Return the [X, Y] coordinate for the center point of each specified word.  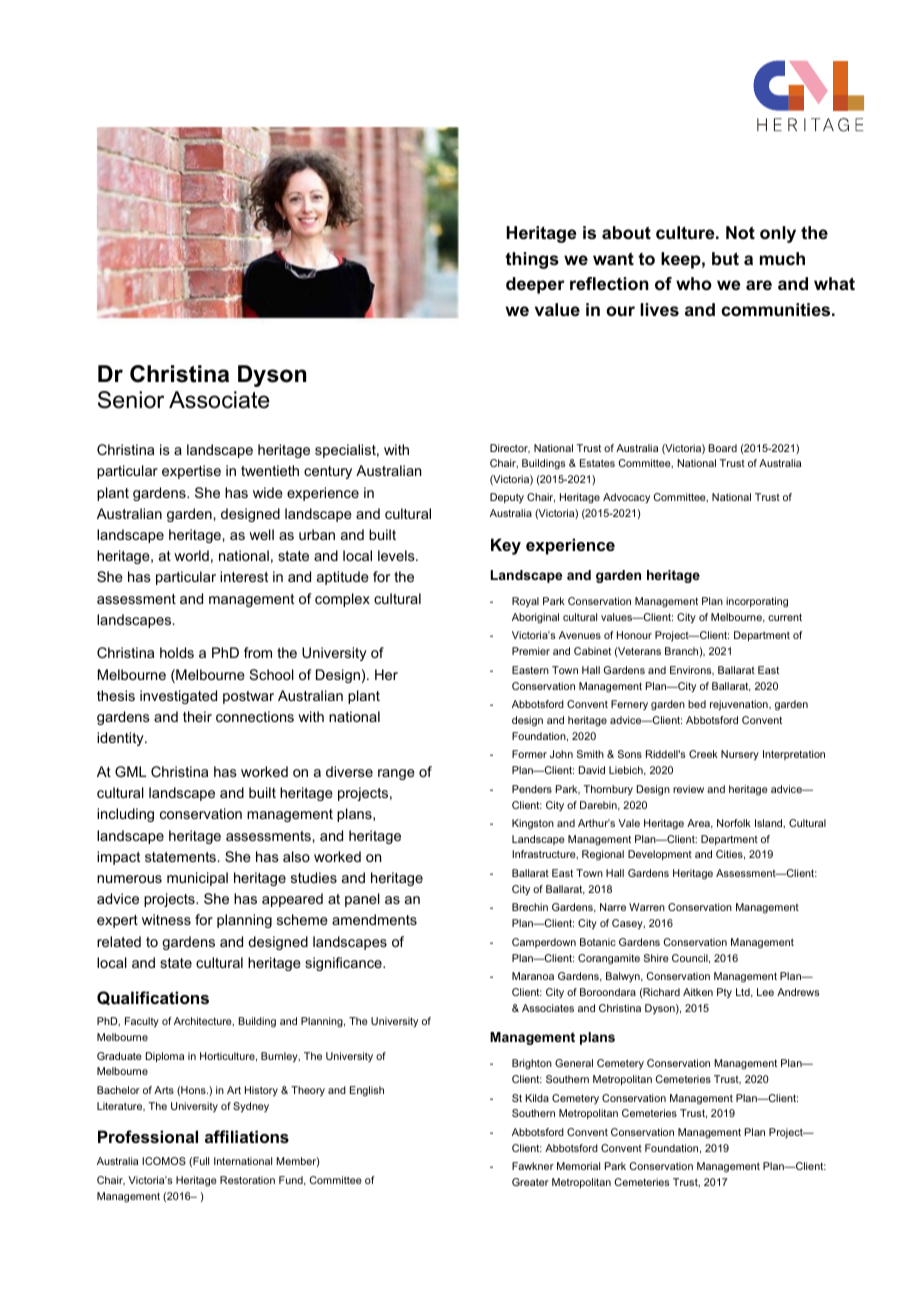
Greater [530, 1182]
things [532, 260]
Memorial [578, 1166]
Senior [131, 400]
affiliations [247, 1136]
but [725, 258]
